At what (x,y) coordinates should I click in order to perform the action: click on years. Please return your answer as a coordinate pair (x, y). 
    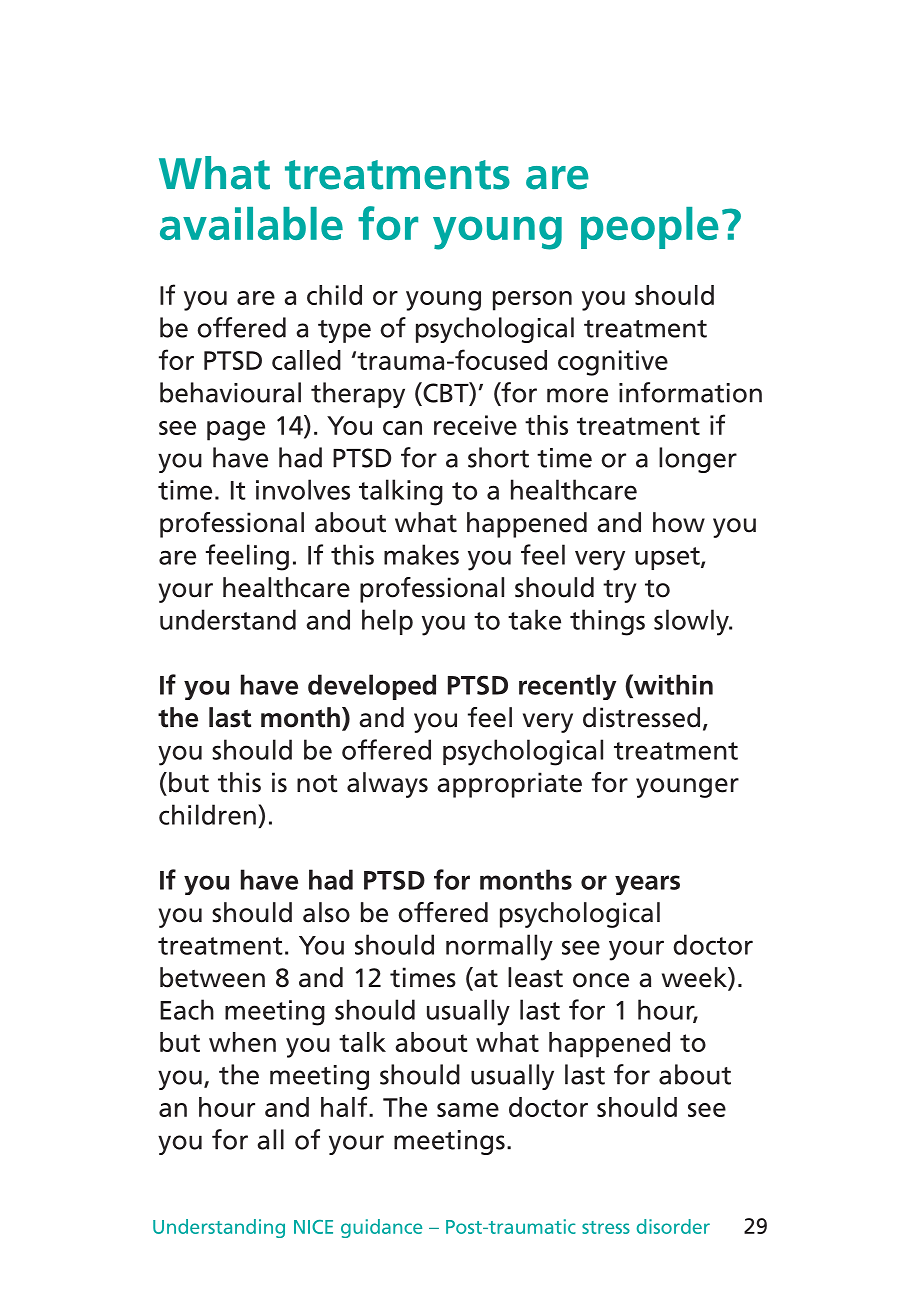
    Looking at the image, I should click on (647, 885).
